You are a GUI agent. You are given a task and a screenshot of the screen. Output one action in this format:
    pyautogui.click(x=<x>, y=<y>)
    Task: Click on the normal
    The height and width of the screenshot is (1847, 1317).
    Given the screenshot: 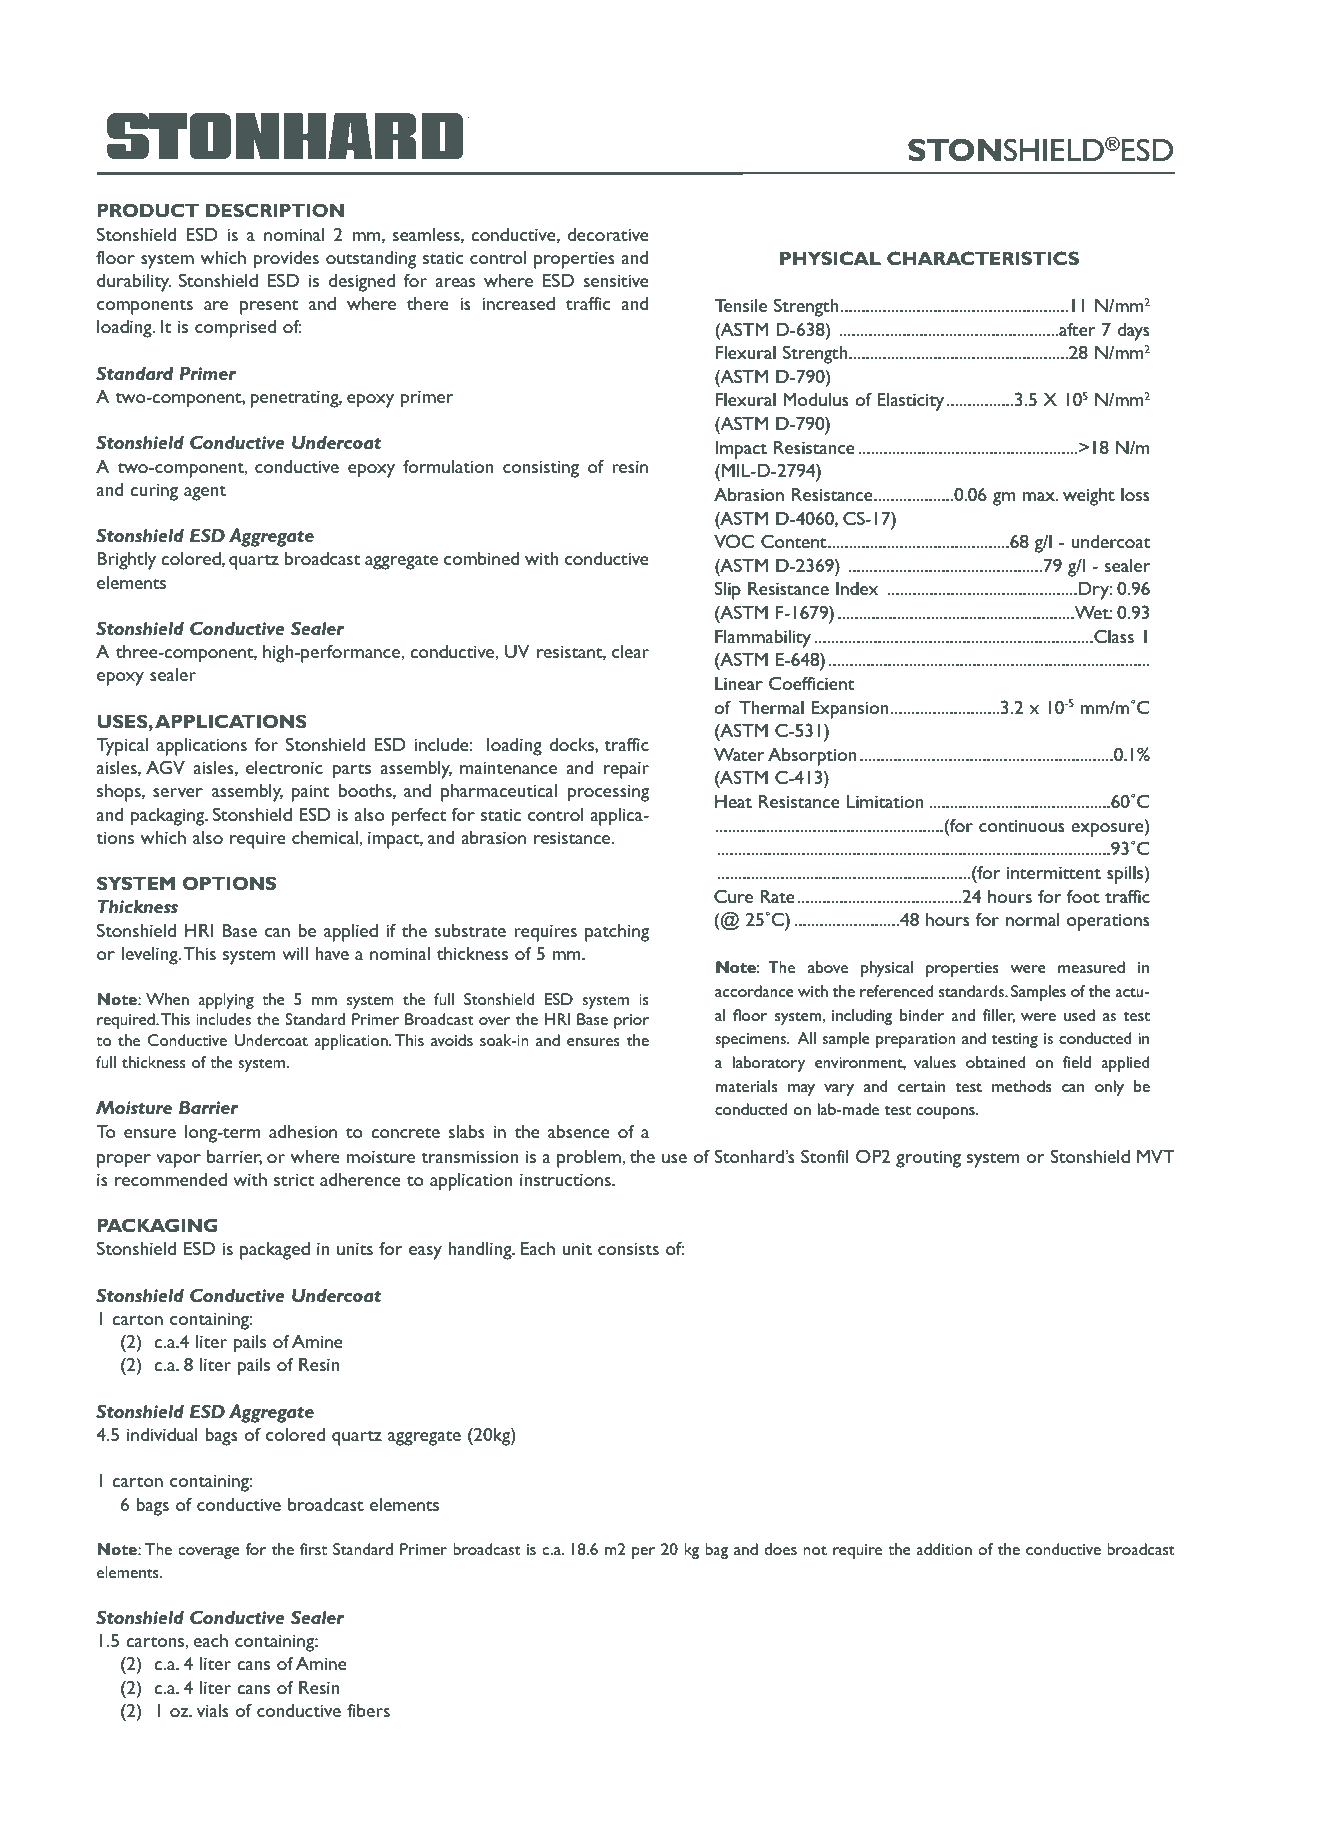 What is the action you would take?
    pyautogui.click(x=1032, y=919)
